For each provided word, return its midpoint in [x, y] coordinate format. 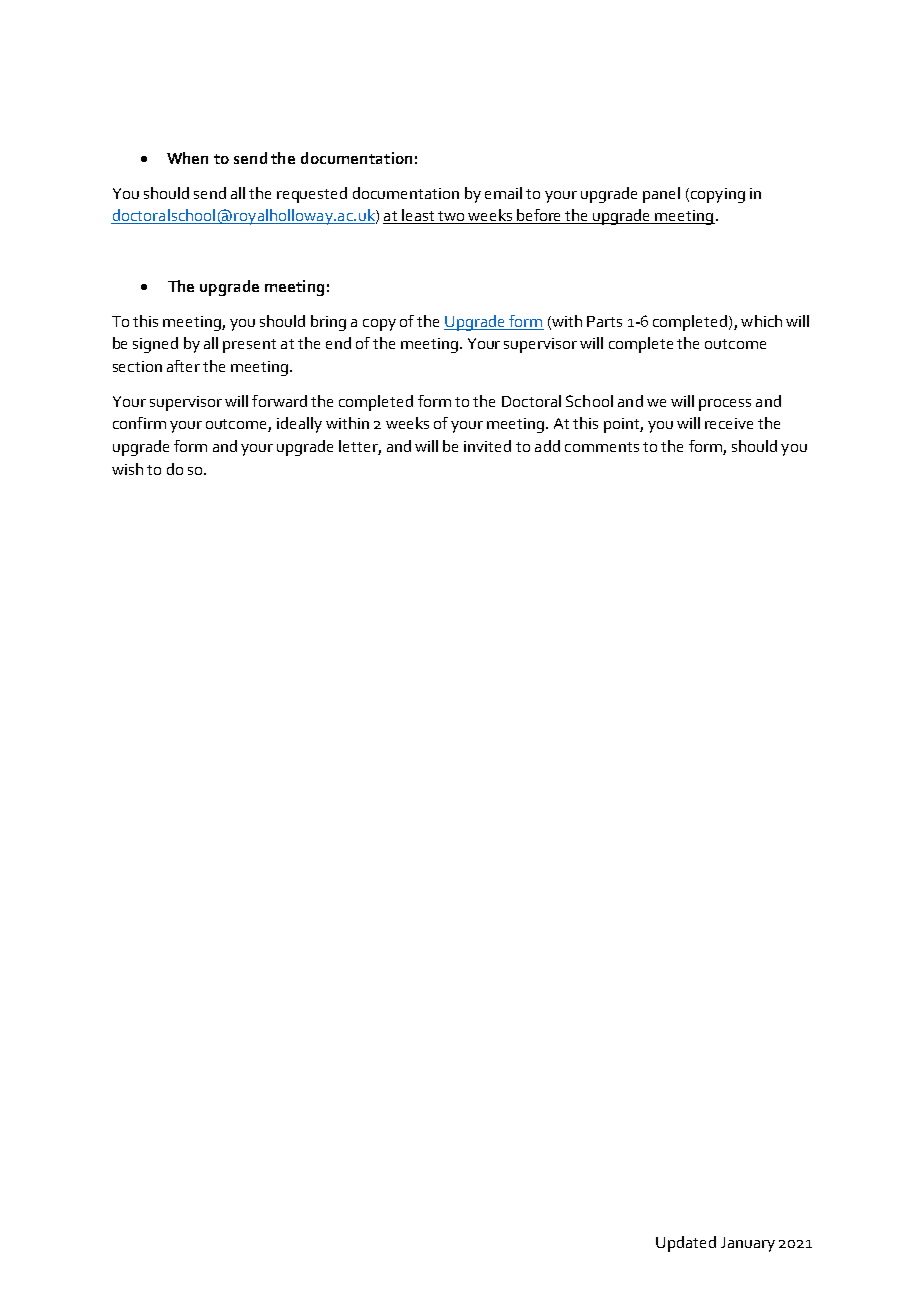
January [748, 1244]
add [547, 446]
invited [487, 446]
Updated [686, 1244]
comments [602, 447]
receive [729, 423]
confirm [139, 423]
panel [661, 195]
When [187, 158]
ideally [299, 425]
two [451, 217]
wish [127, 469]
